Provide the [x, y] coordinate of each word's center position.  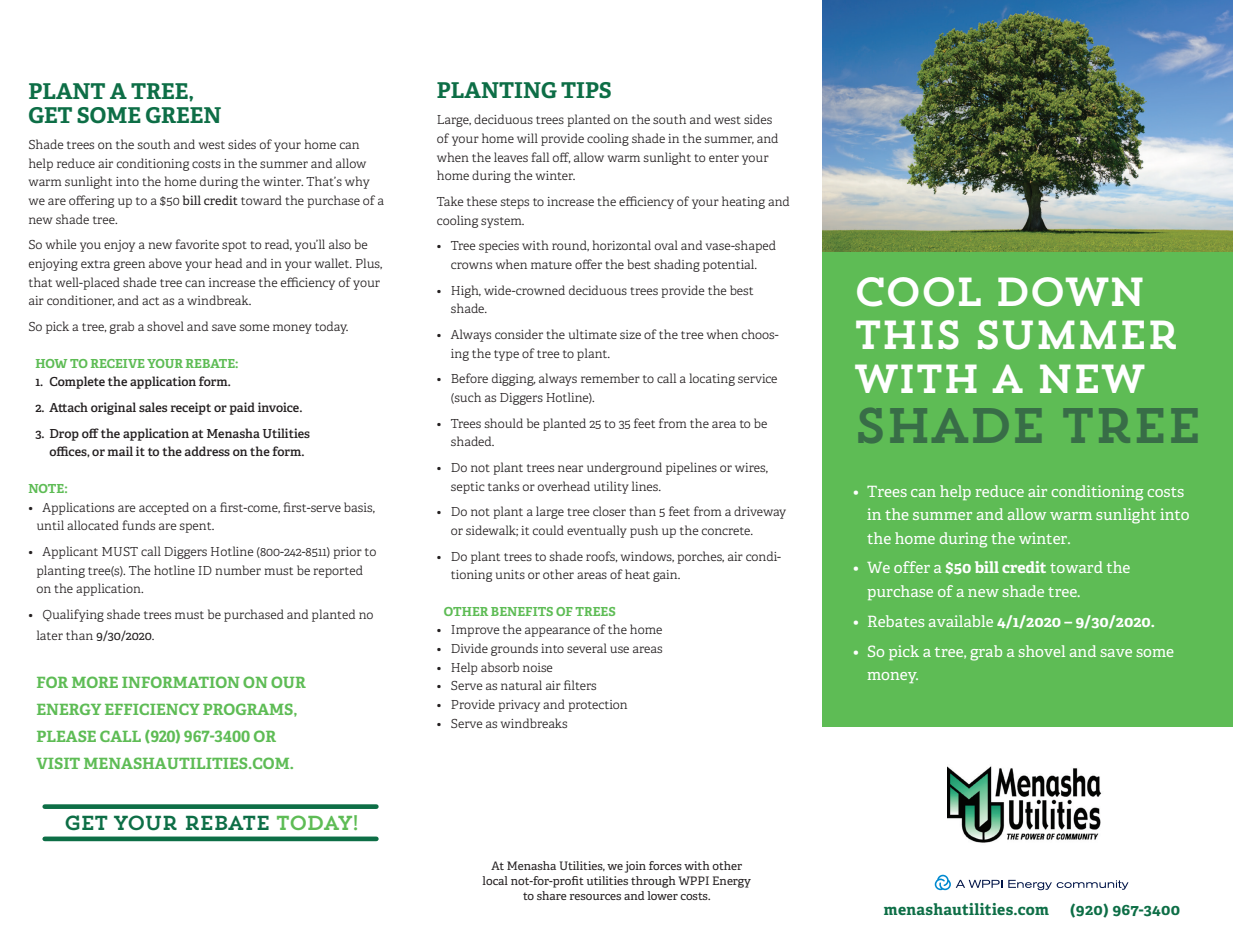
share [552, 895]
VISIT [58, 763]
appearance [557, 632]
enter [724, 158]
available [961, 621]
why [357, 182]
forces [665, 865]
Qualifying [73, 615]
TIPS [586, 90]
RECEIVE [118, 363]
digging [514, 379]
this [907, 335]
